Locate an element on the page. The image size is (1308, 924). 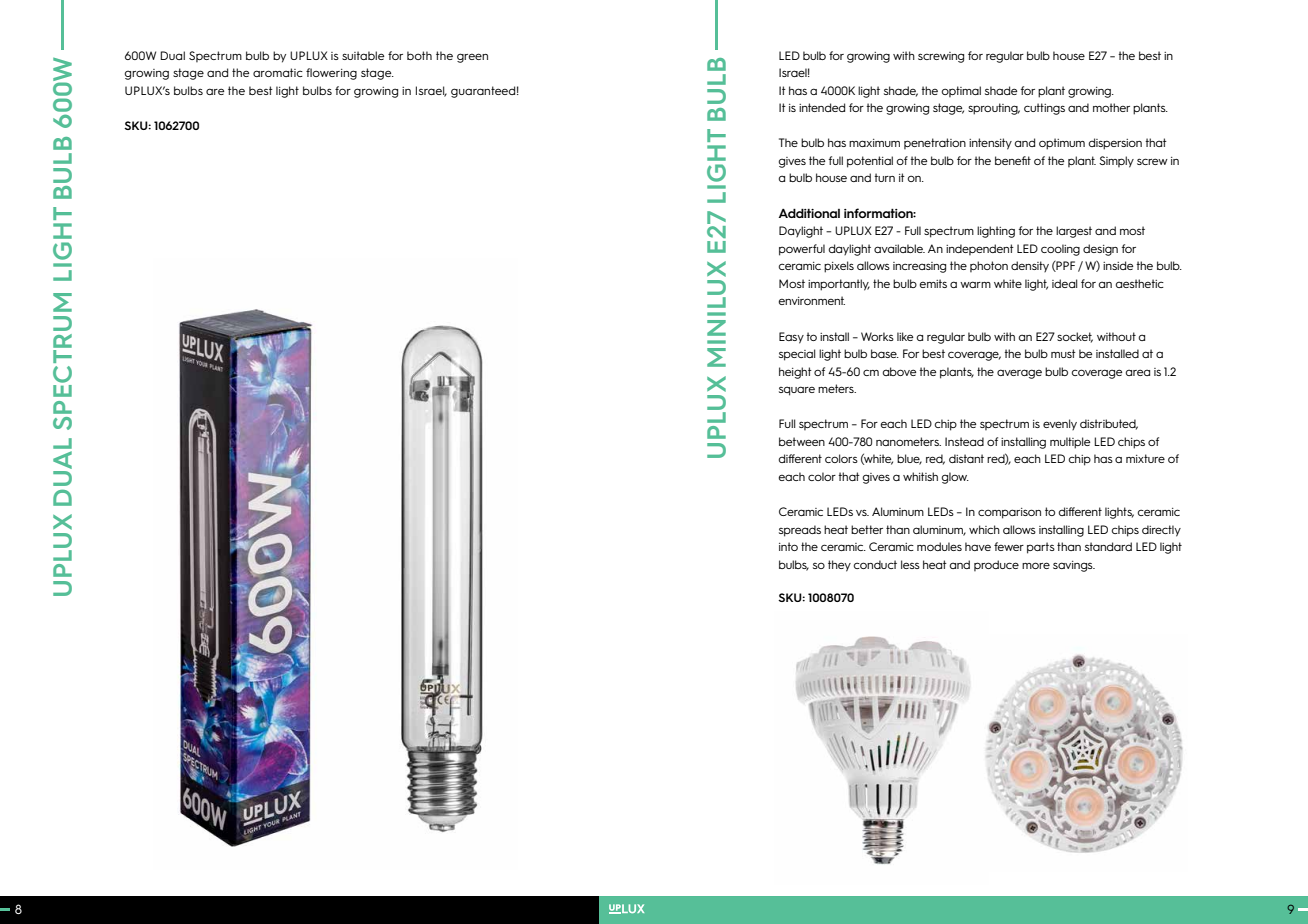
optimal is located at coordinates (961, 91).
